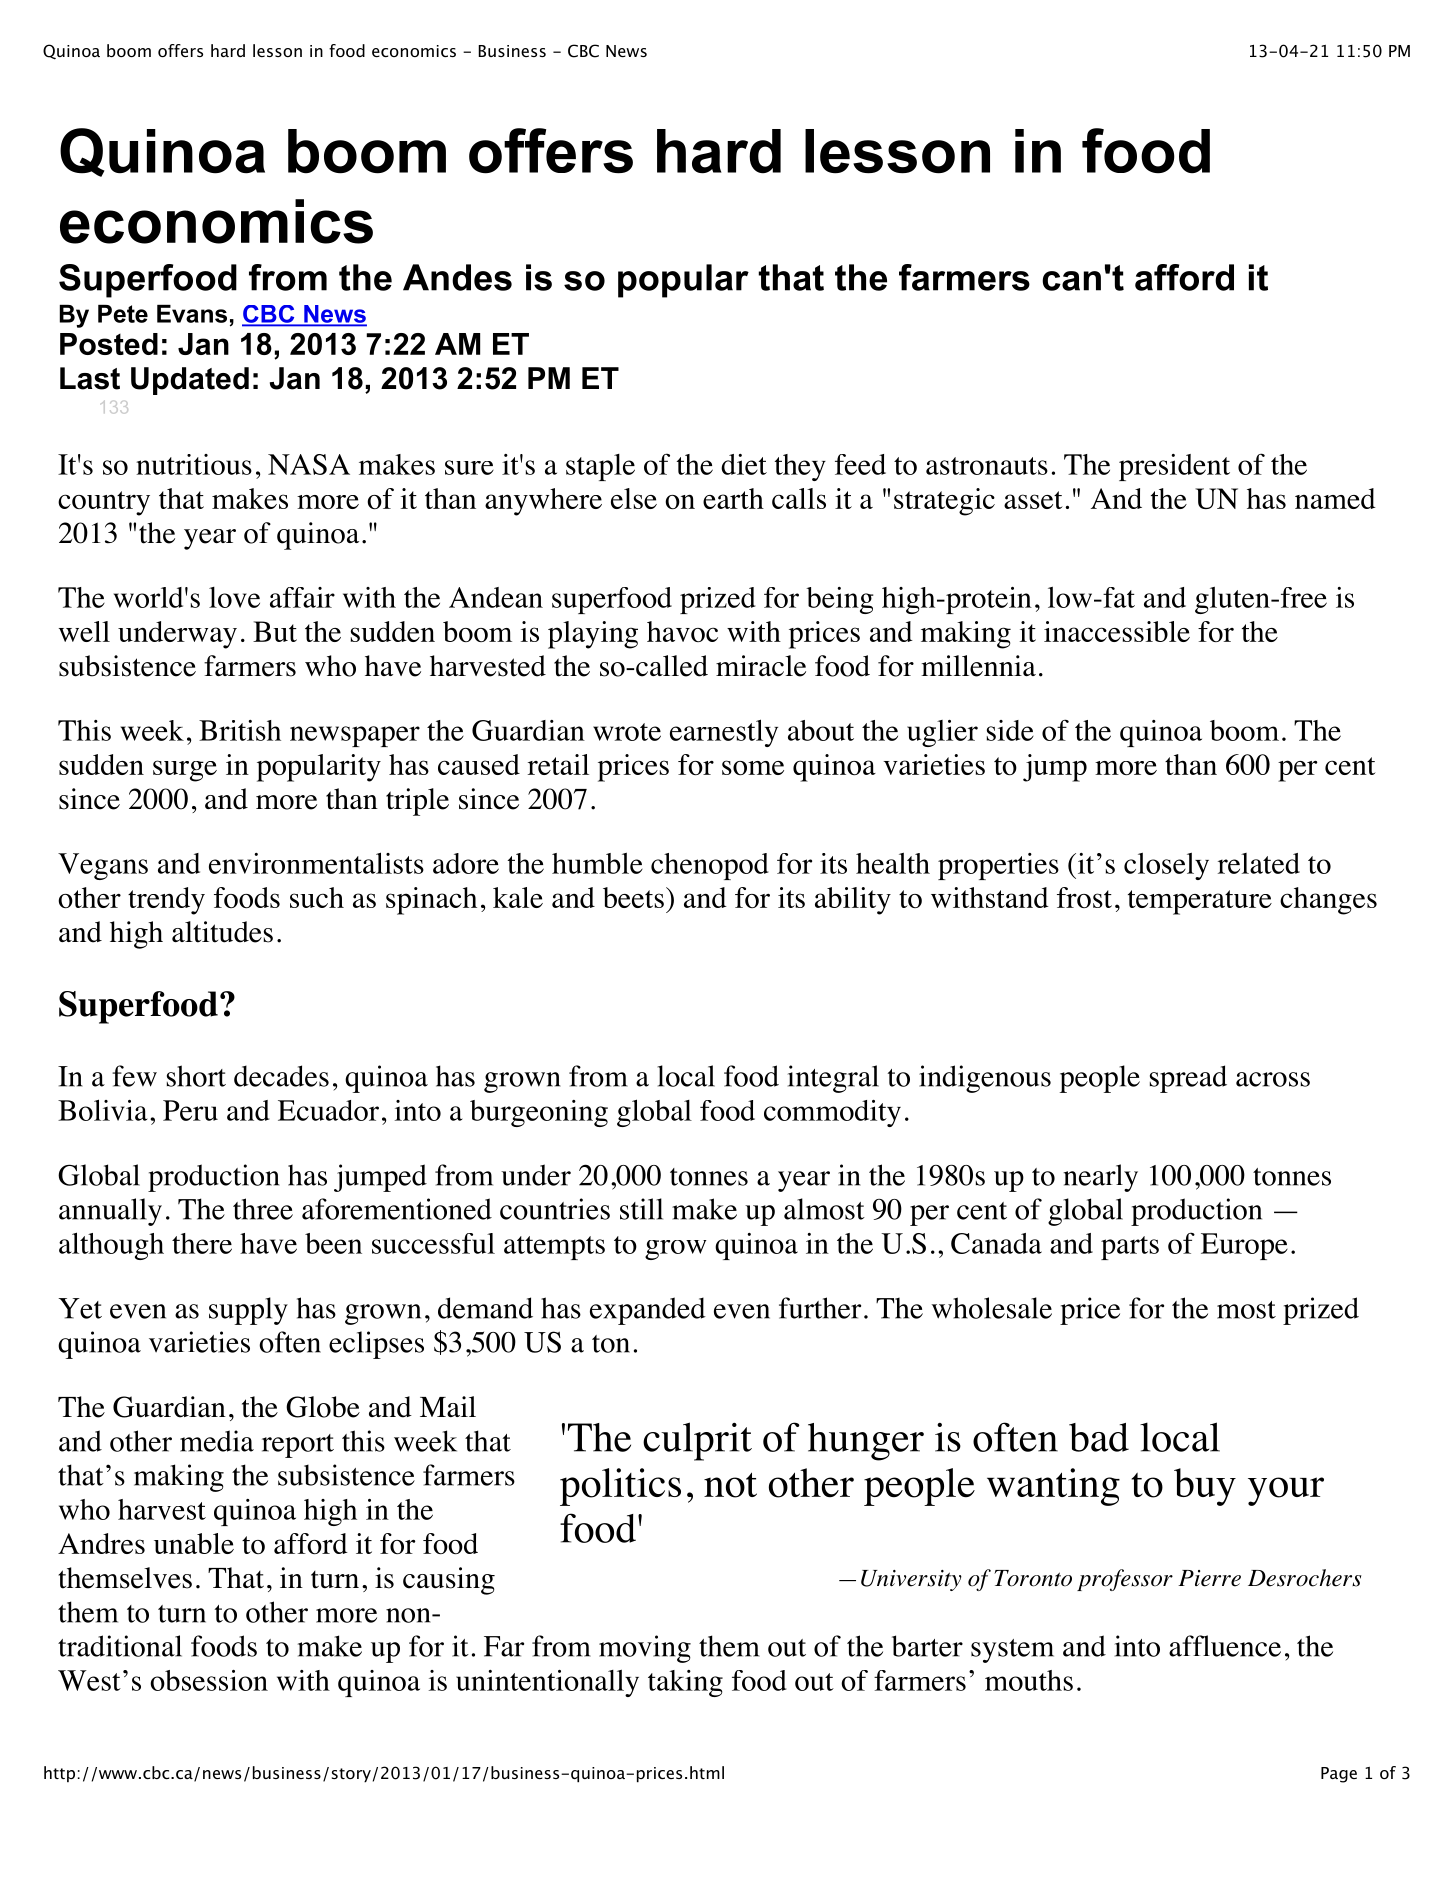 The image size is (1454, 1881). I want to click on obsession, so click(209, 1680).
